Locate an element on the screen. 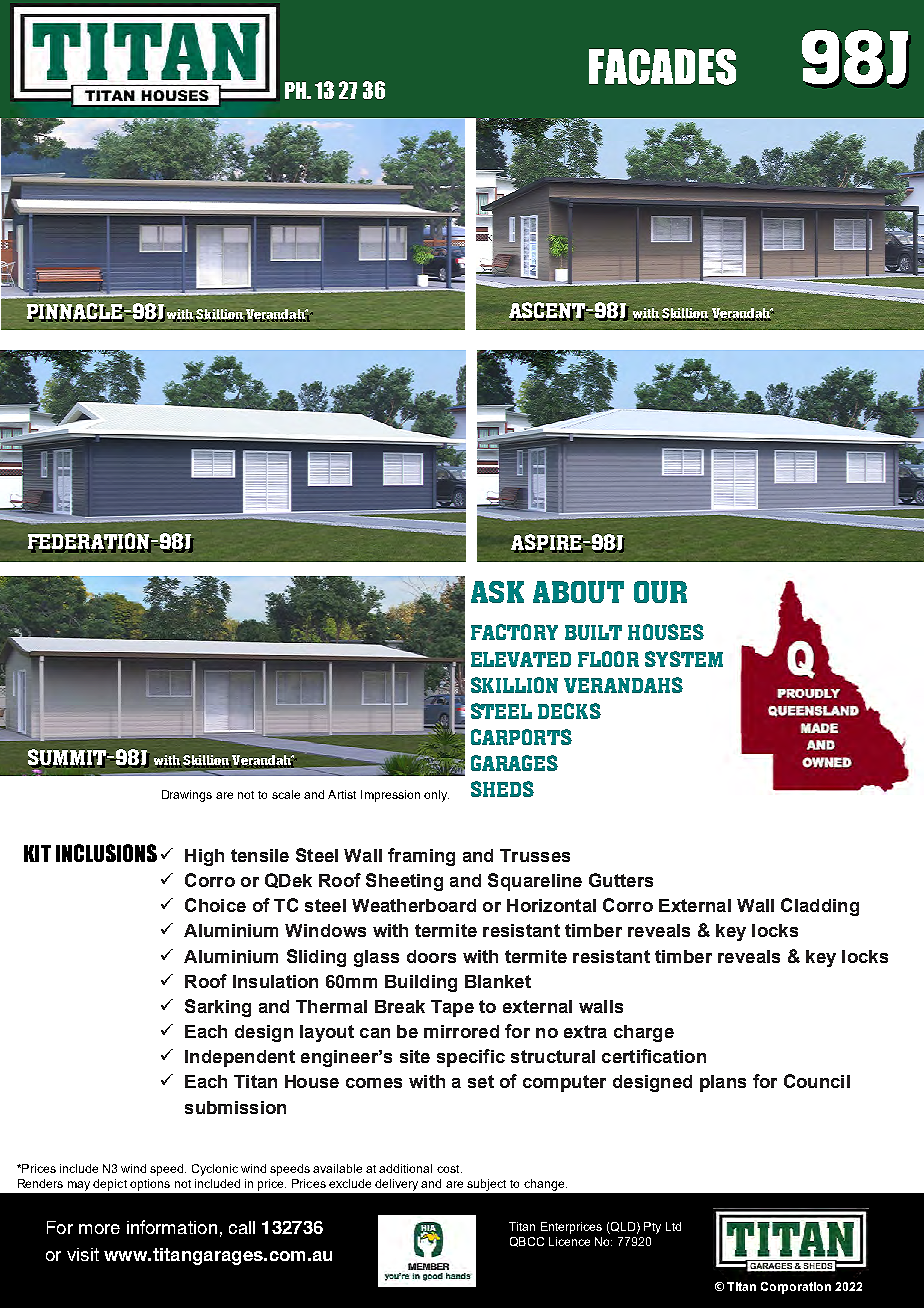  cost is located at coordinates (449, 1169).
